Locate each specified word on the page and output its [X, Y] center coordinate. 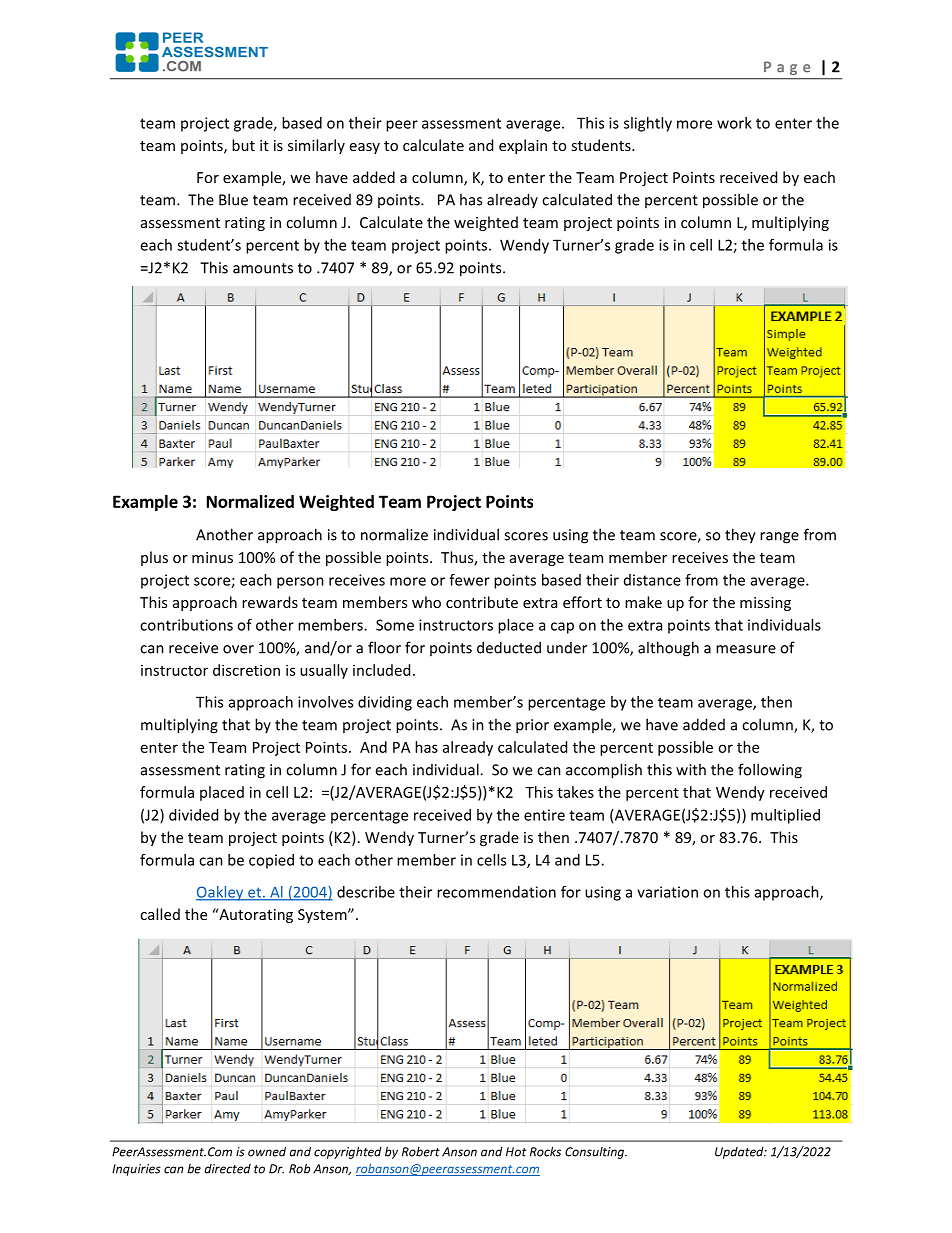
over [238, 649]
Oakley [221, 893]
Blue [233, 199]
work [734, 123]
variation [667, 892]
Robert [421, 1152]
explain [523, 146]
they [740, 536]
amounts [263, 268]
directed [228, 1169]
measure [746, 649]
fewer [469, 580]
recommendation [496, 892]
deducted [509, 647]
